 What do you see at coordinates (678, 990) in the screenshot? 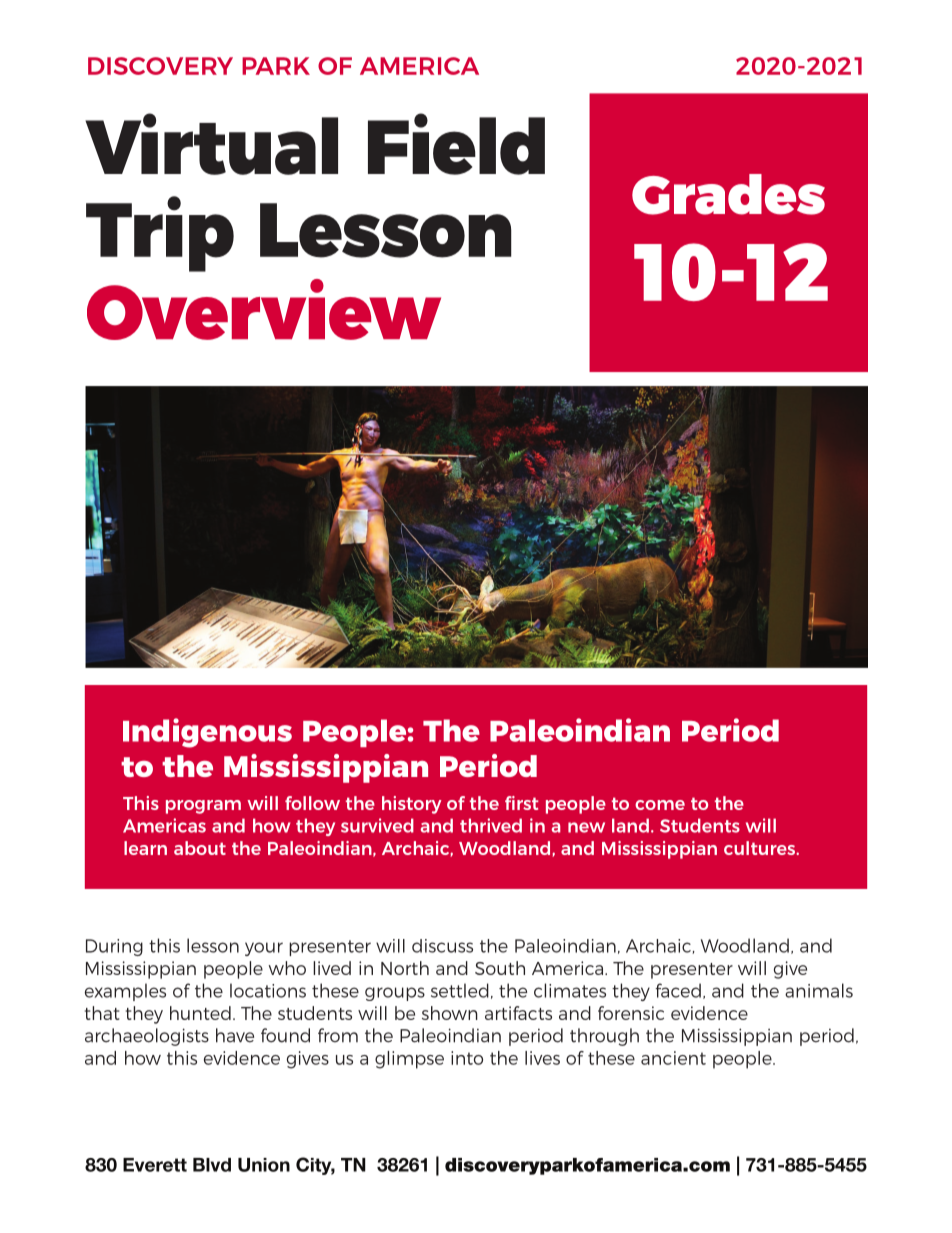
I see `faced` at bounding box center [678, 990].
